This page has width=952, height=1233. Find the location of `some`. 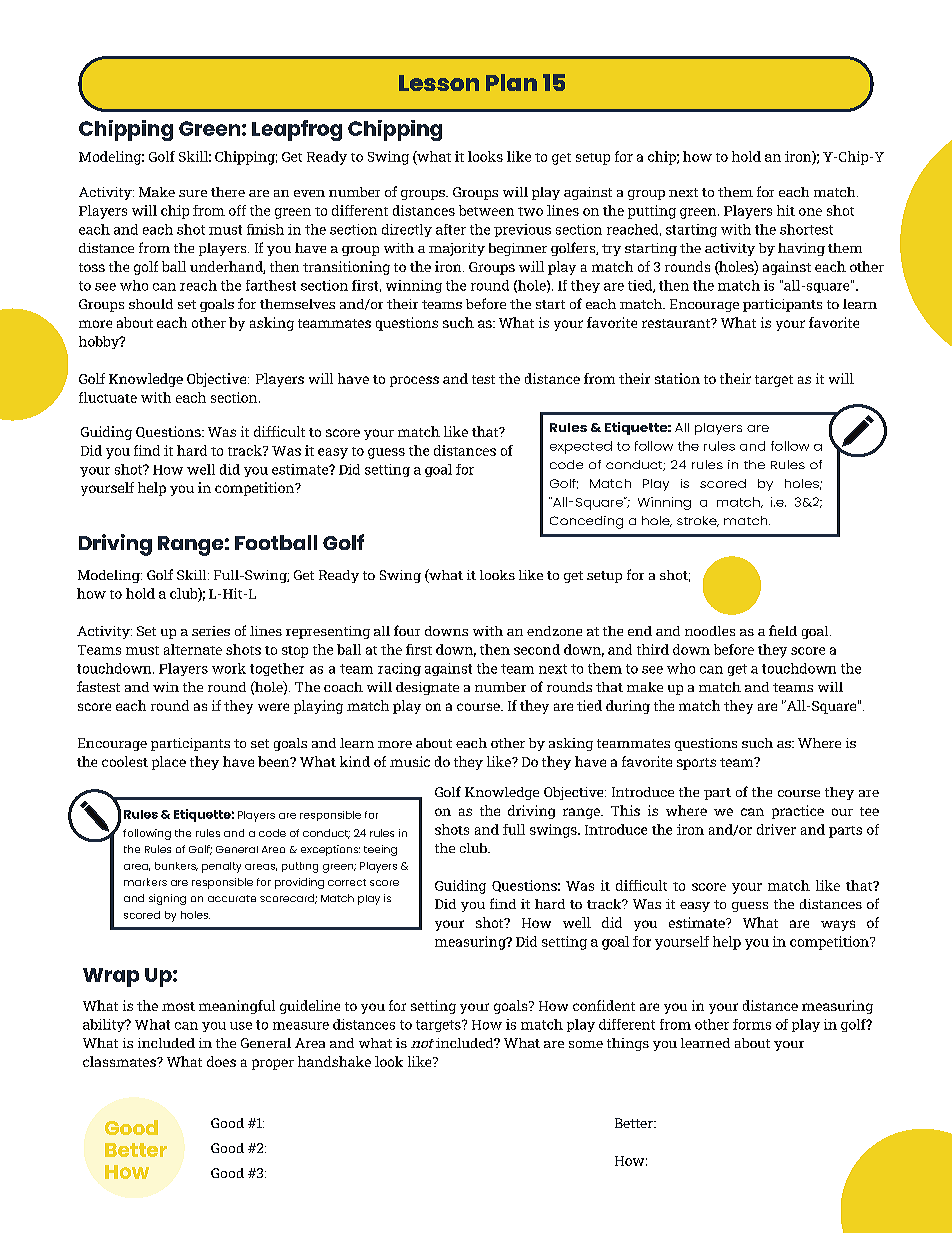

some is located at coordinates (586, 1044).
